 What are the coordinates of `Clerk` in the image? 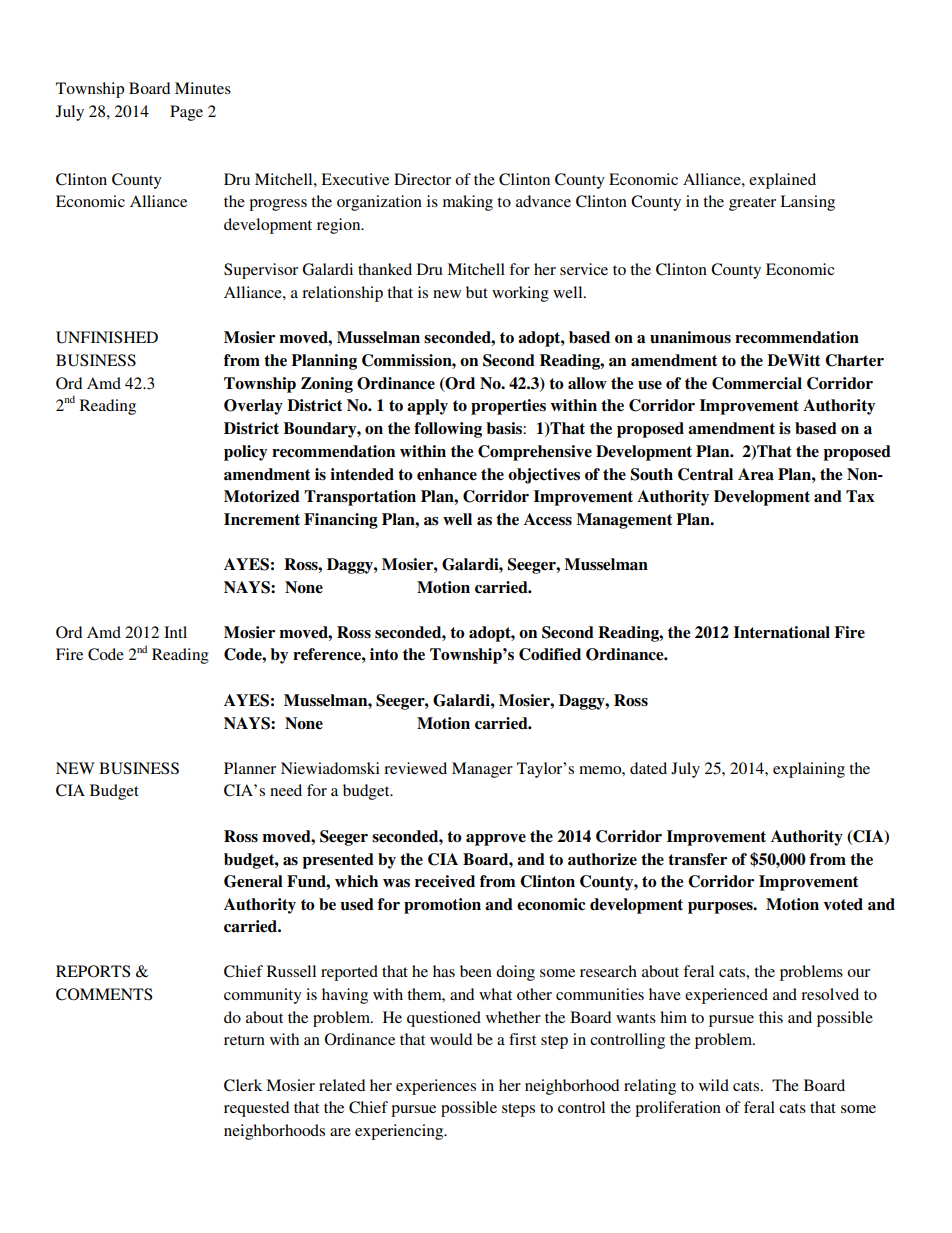 It's located at (243, 1085).
